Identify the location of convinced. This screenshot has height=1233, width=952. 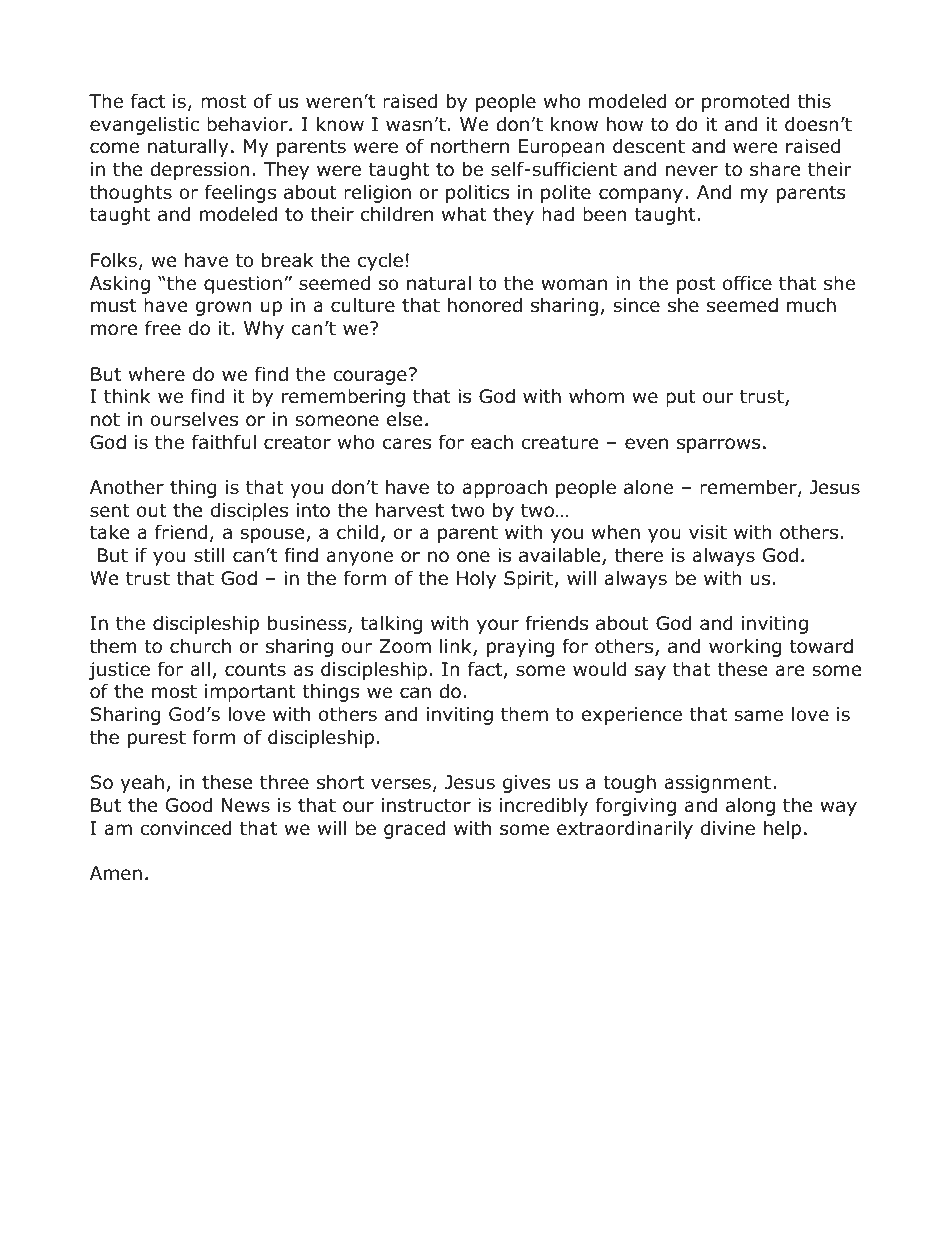
(186, 828).
